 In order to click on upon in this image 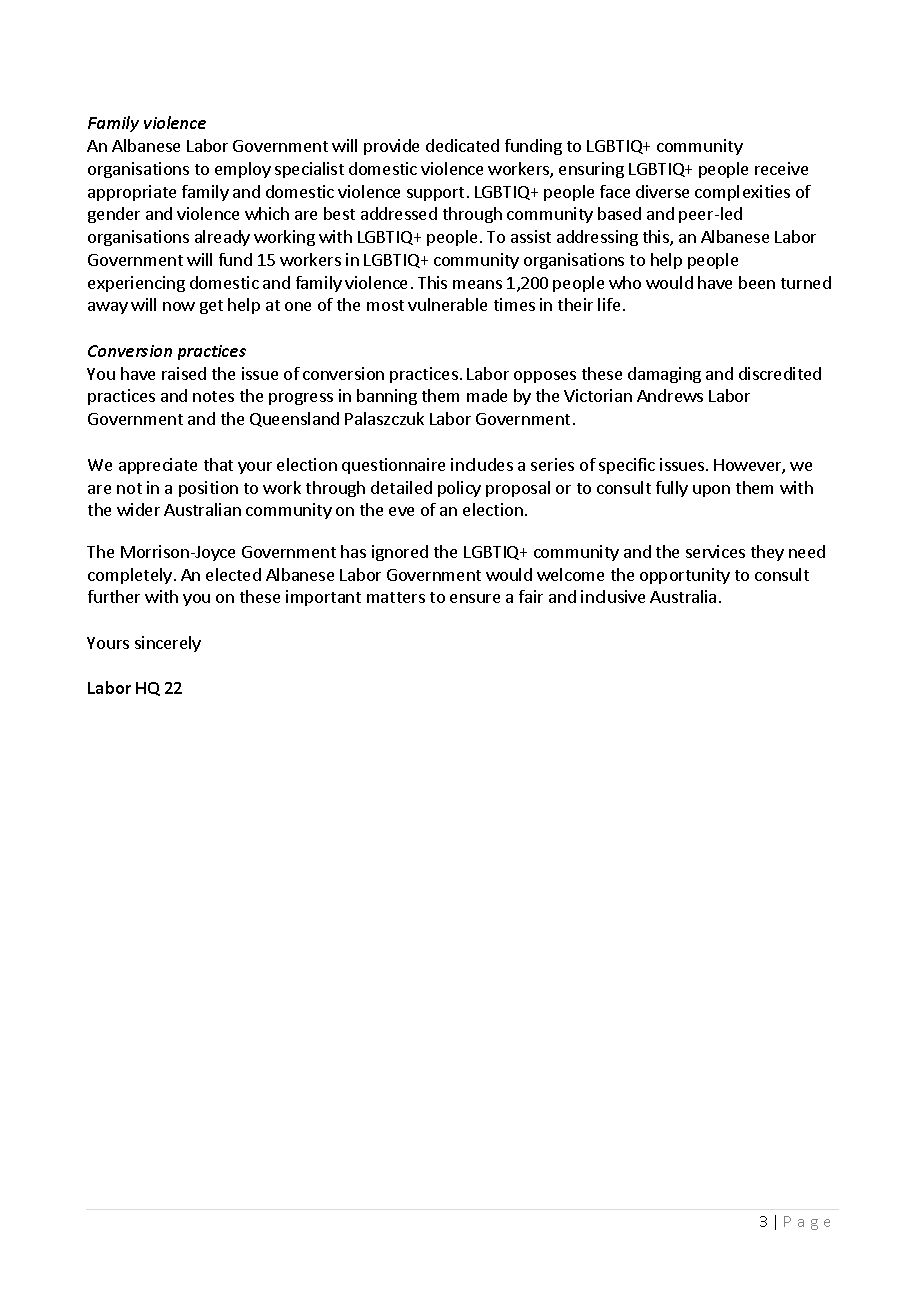, I will do `click(711, 491)`.
